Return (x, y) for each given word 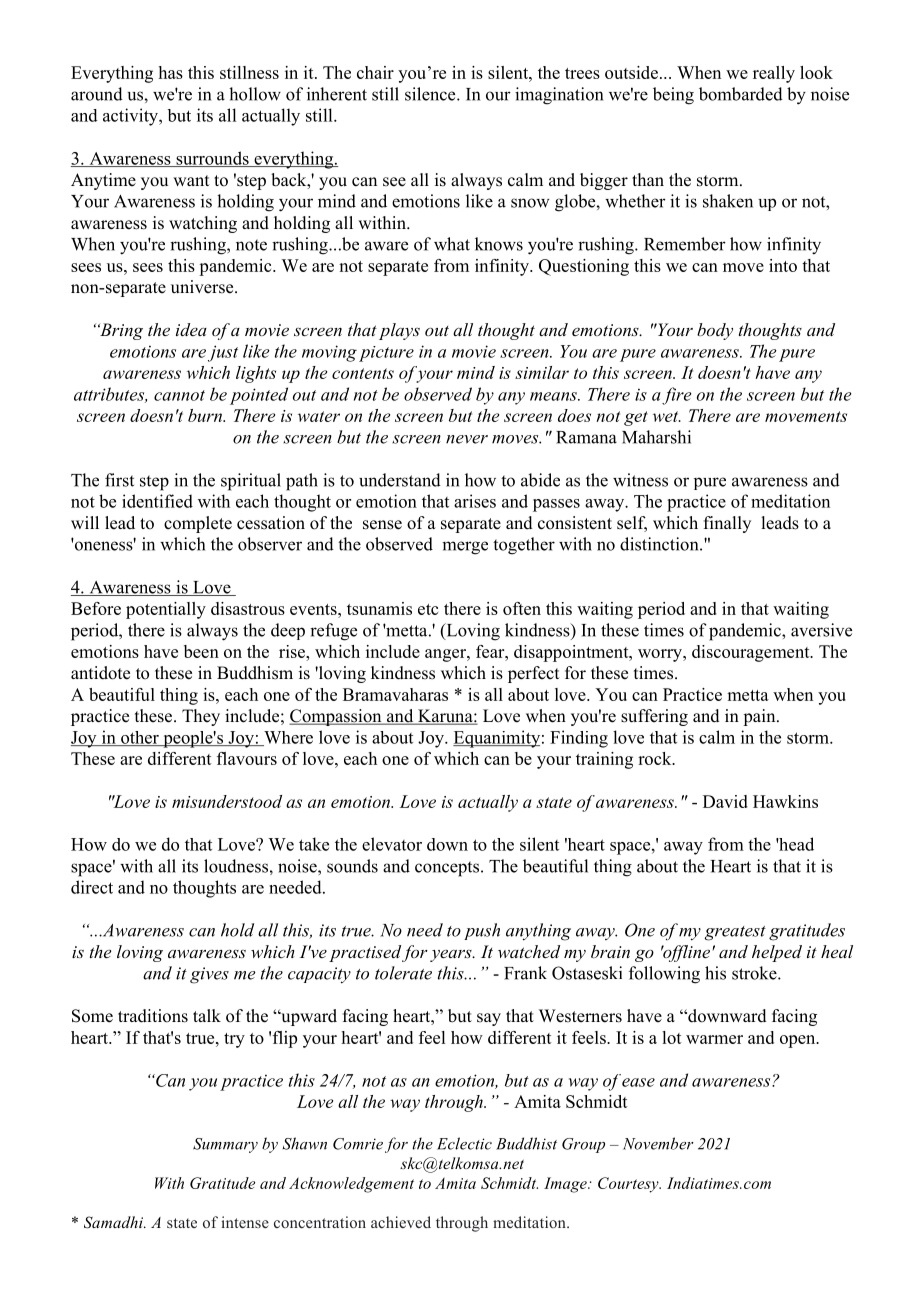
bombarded (741, 94)
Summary (225, 1145)
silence (431, 94)
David (725, 801)
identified (157, 501)
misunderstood (227, 801)
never (467, 439)
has (171, 72)
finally (727, 524)
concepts (448, 869)
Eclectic (464, 1143)
